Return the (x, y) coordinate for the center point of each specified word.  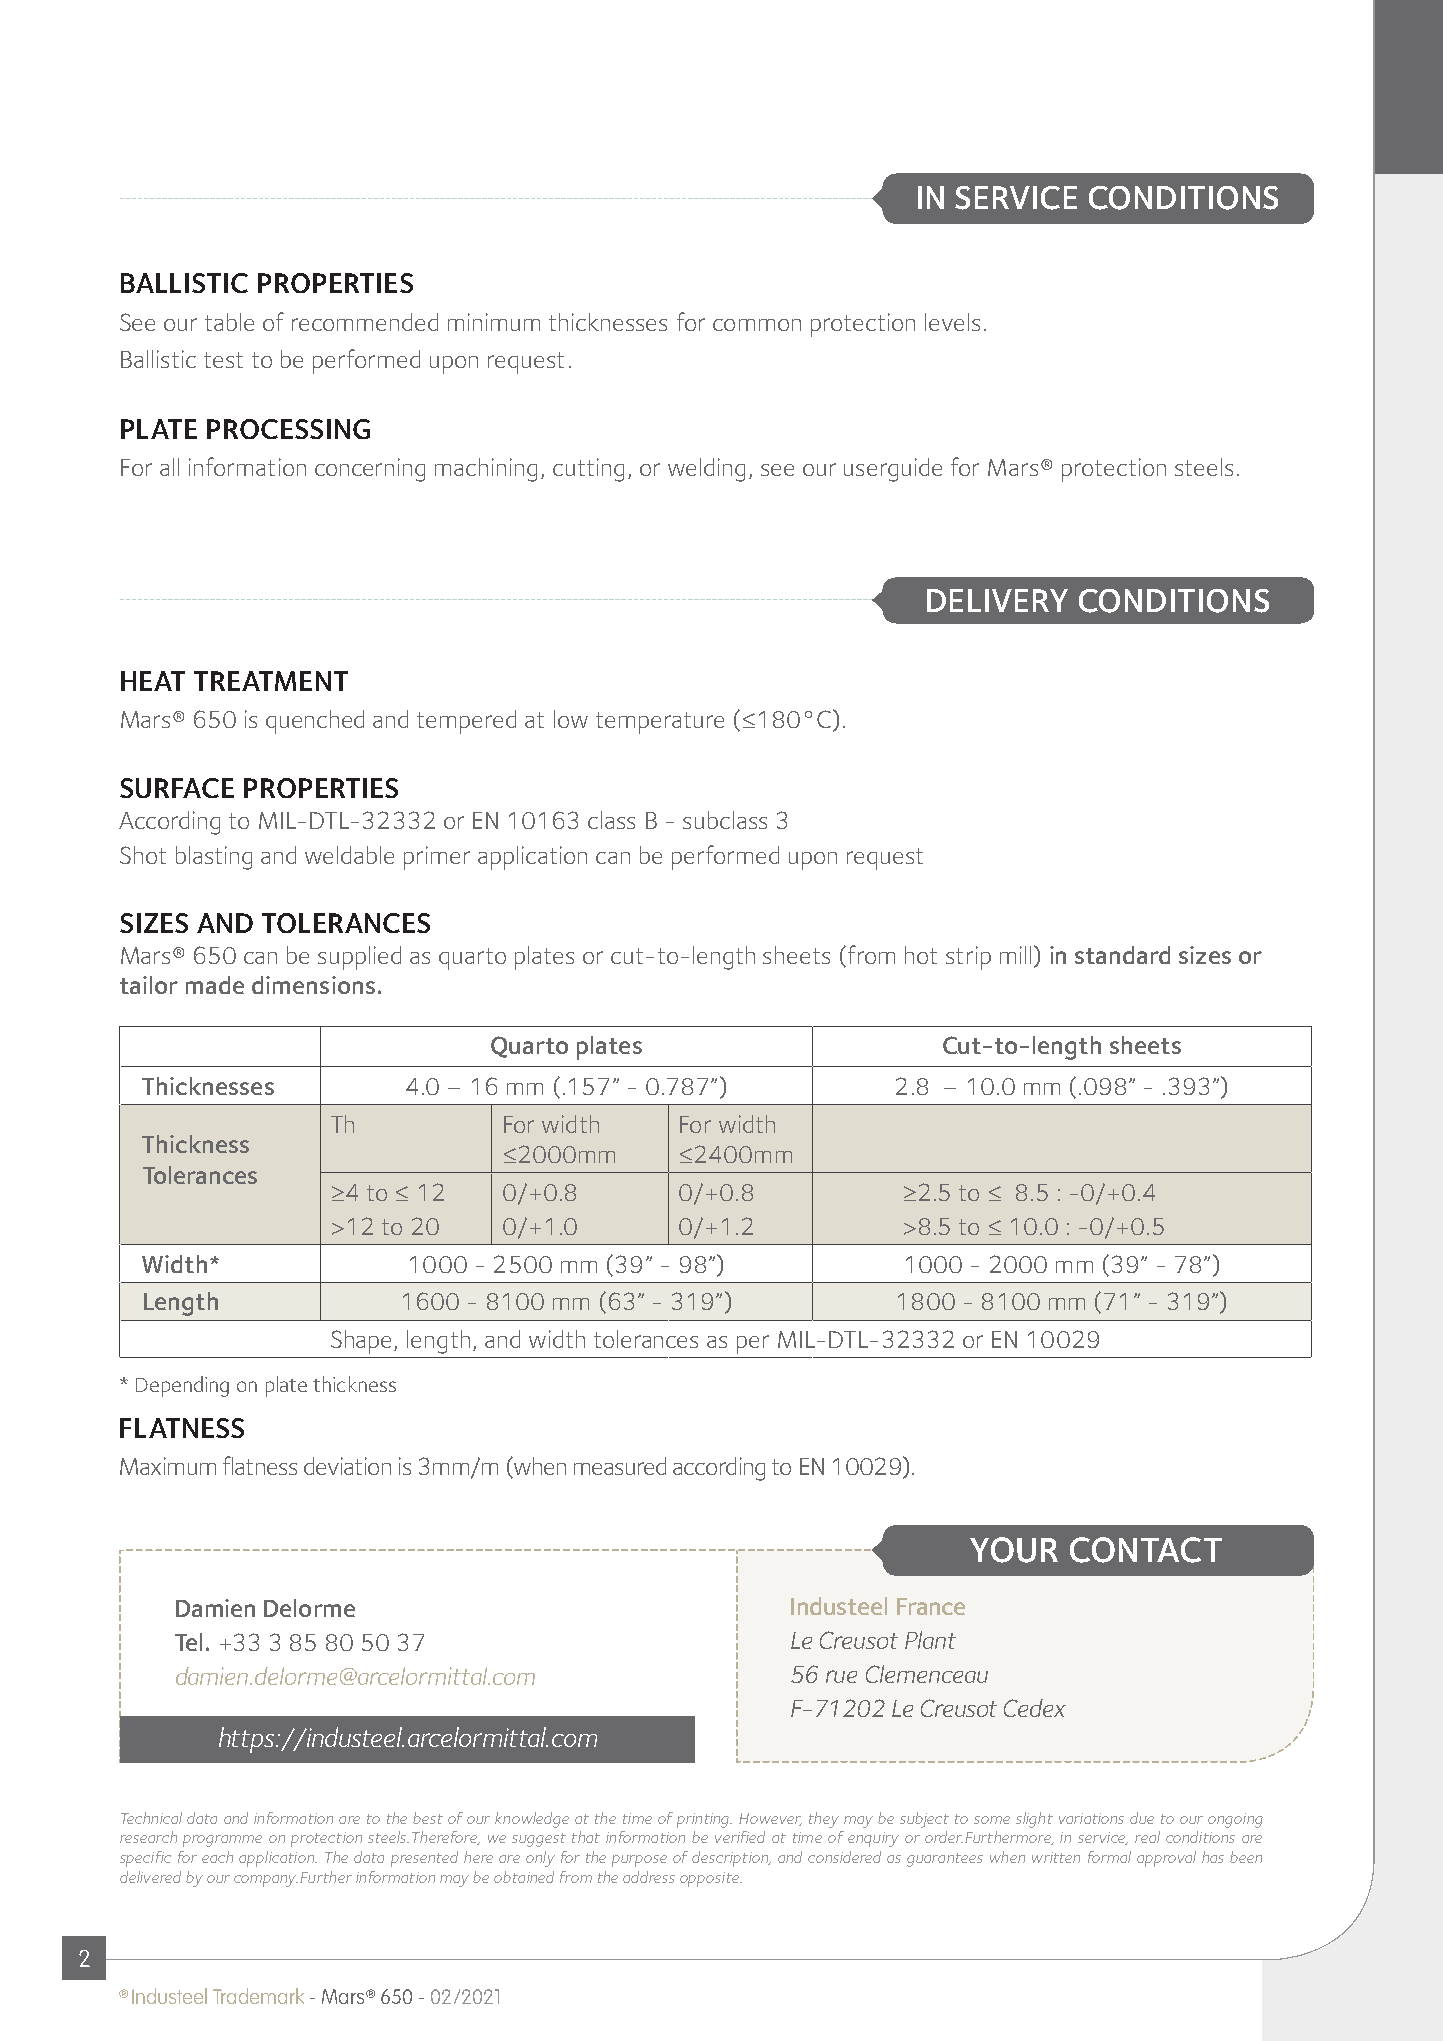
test (223, 360)
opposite (710, 1879)
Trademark (258, 1996)
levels (952, 322)
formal (1109, 1857)
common (757, 325)
